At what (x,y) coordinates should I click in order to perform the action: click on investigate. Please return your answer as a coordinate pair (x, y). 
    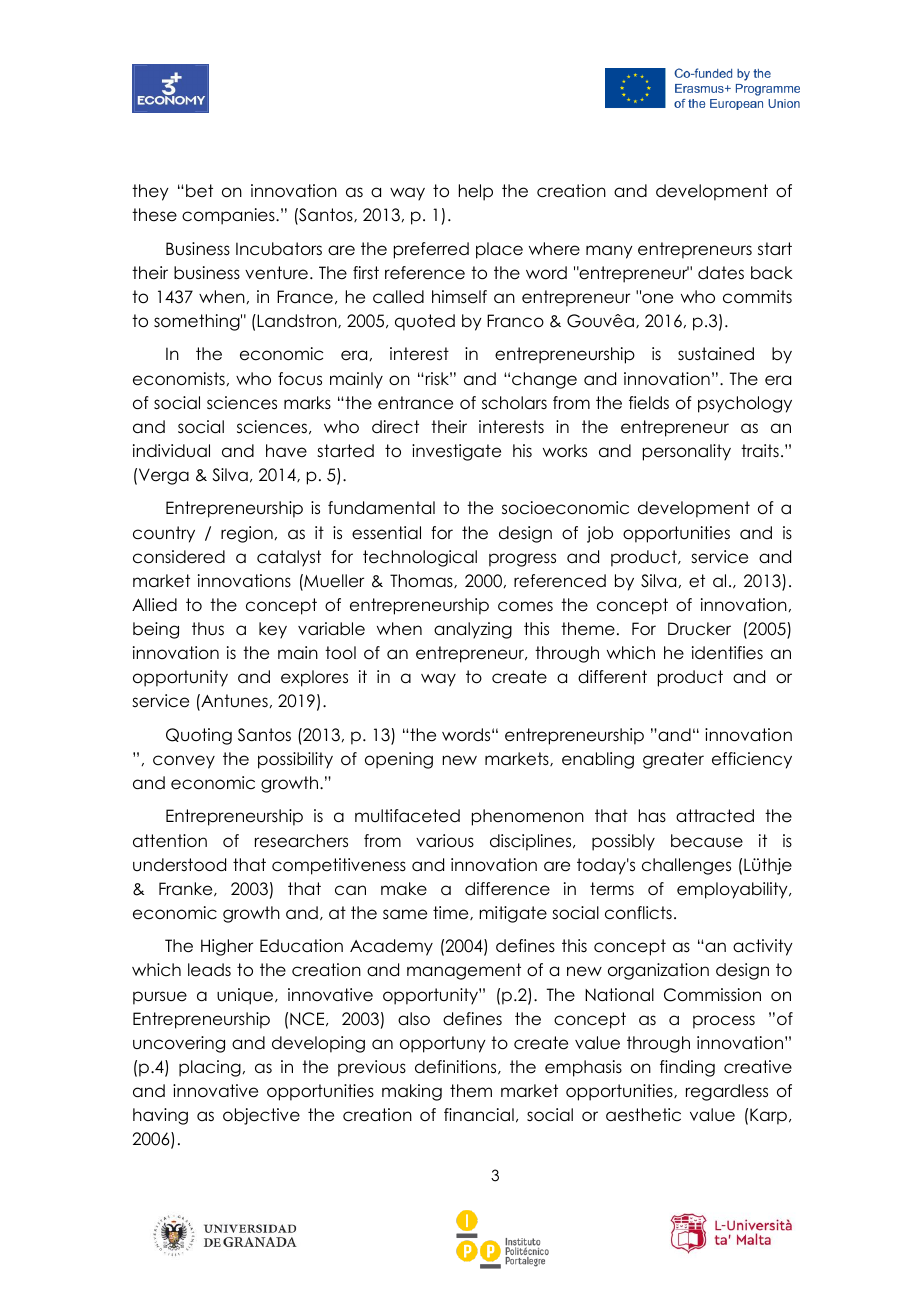
    Looking at the image, I should click on (456, 452).
